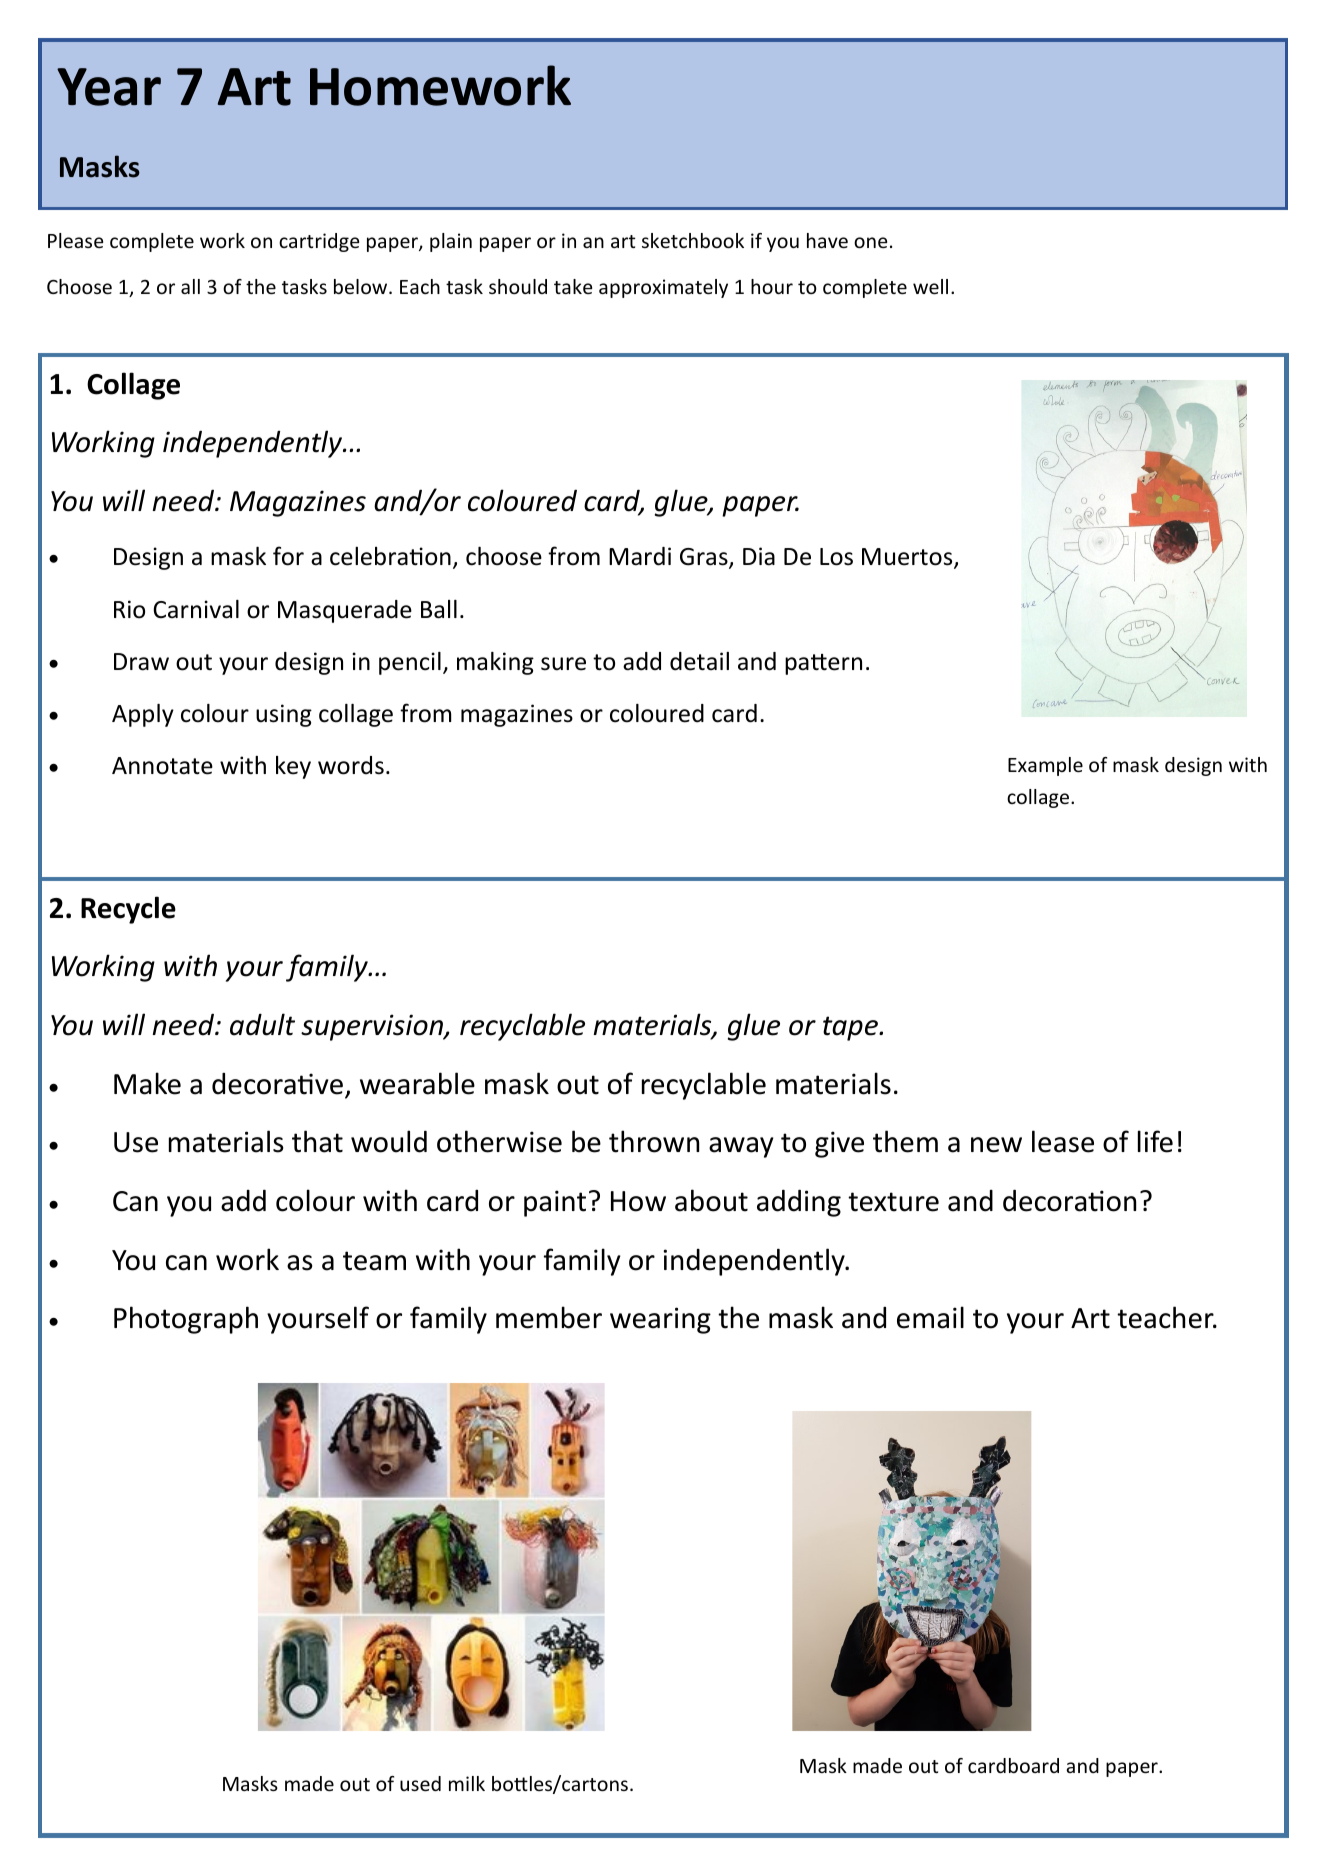 This screenshot has height=1876, width=1327. What do you see at coordinates (420, 1783) in the screenshot?
I see `used` at bounding box center [420, 1783].
